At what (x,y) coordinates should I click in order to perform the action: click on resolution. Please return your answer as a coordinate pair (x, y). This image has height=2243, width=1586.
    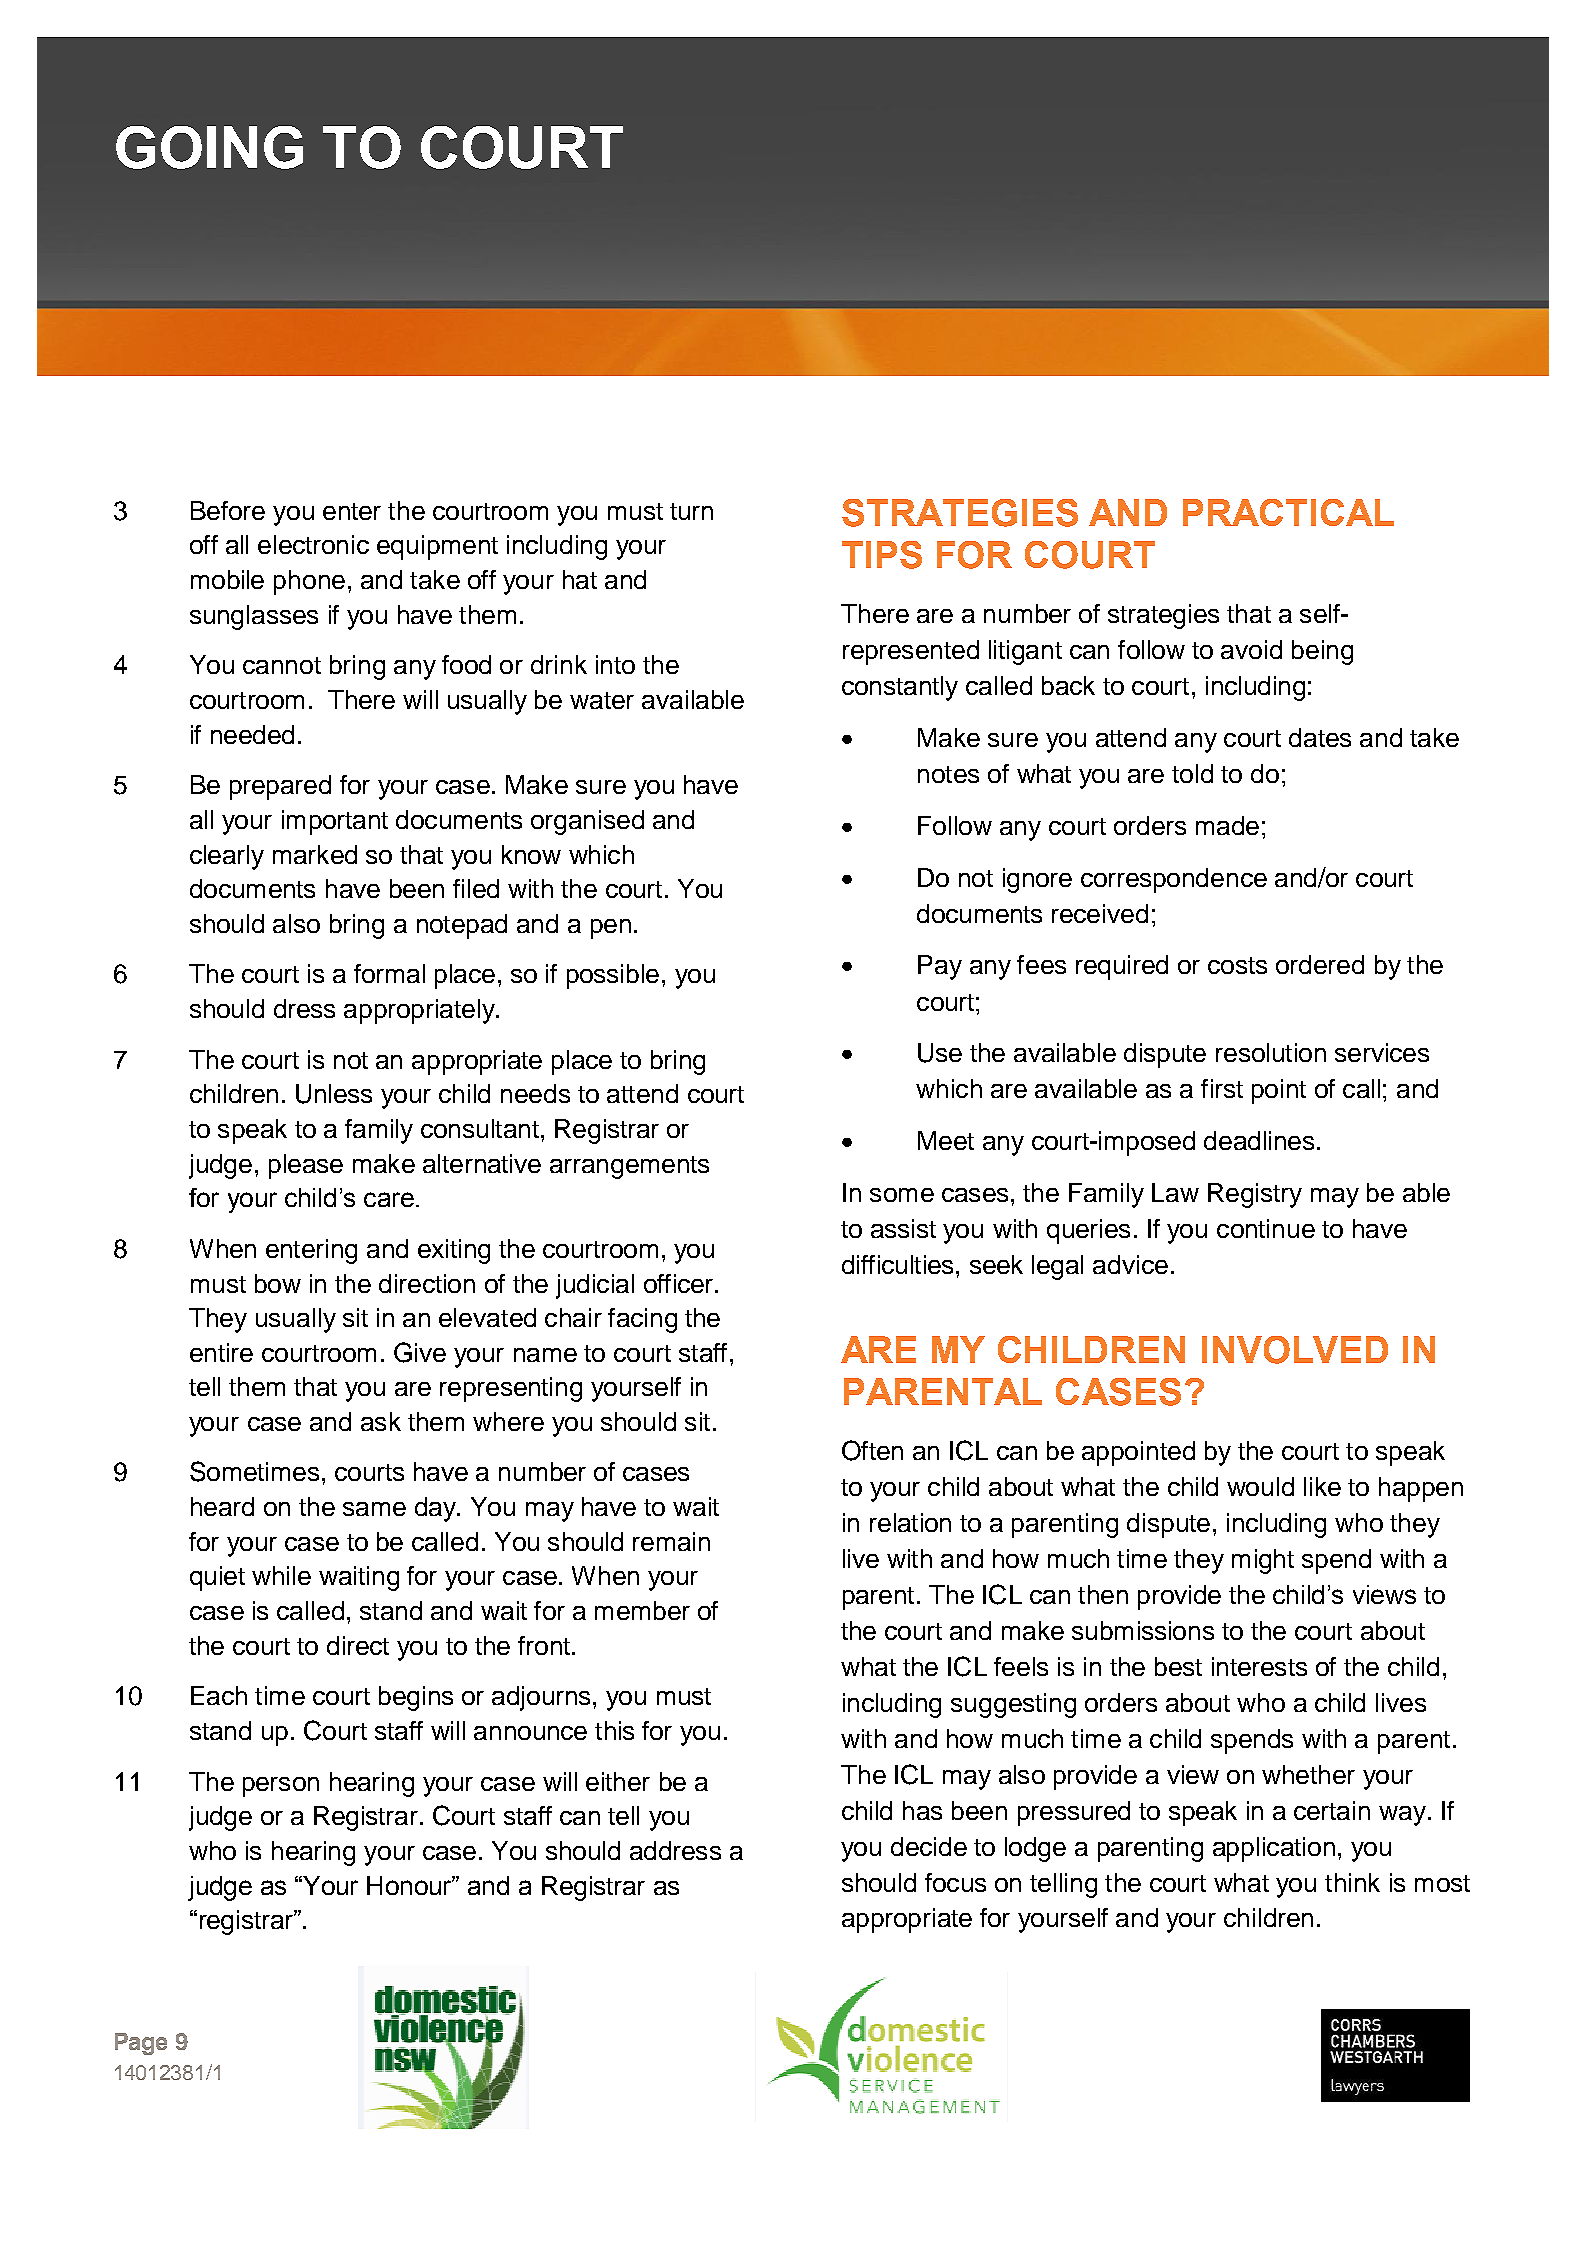
    Looking at the image, I should click on (1271, 1052).
